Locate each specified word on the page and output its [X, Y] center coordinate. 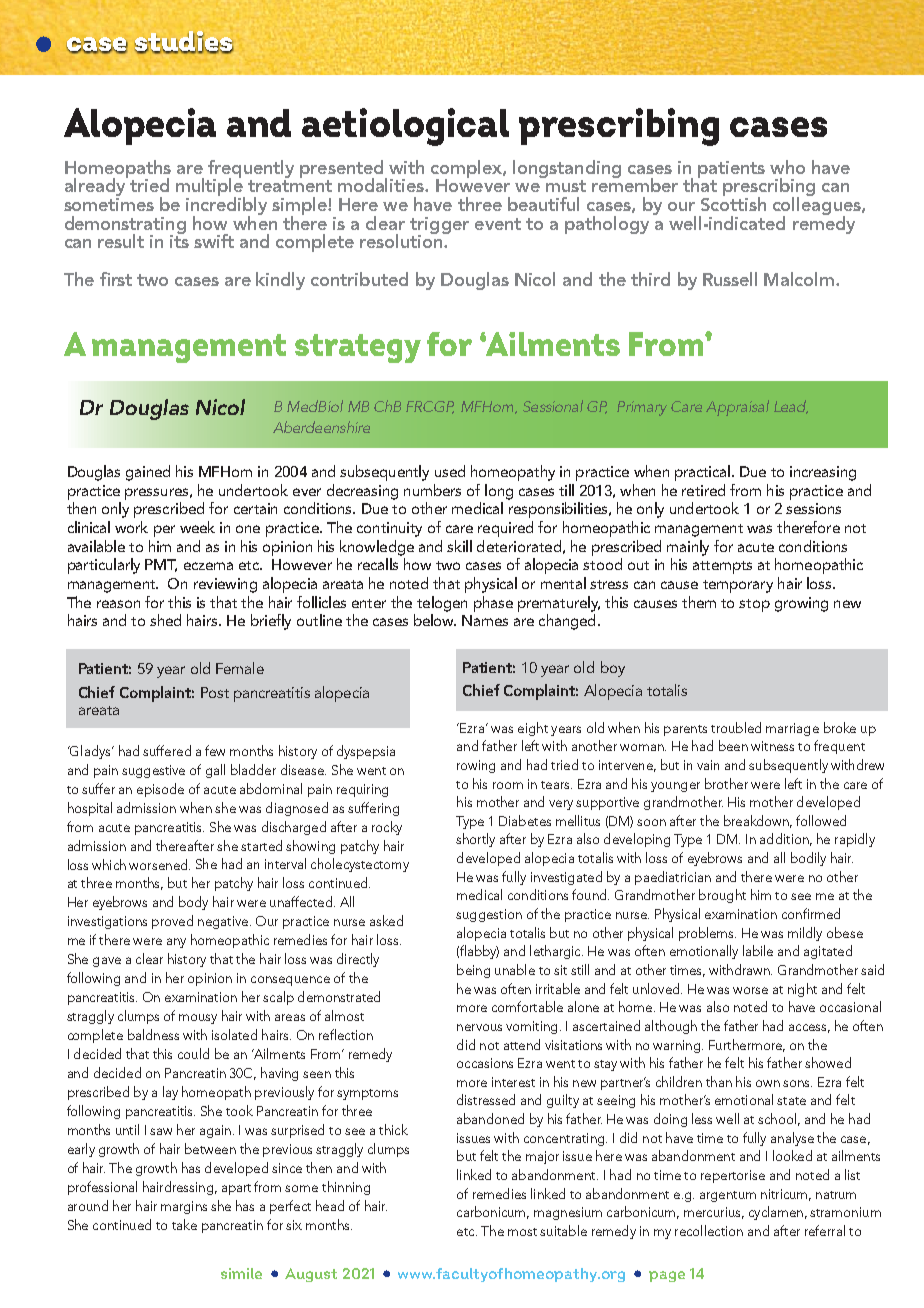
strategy [358, 348]
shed [165, 620]
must [566, 186]
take [184, 1224]
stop [754, 605]
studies [184, 42]
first [116, 279]
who [787, 167]
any [176, 943]
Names [485, 620]
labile [758, 950]
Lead [791, 407]
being [473, 971]
